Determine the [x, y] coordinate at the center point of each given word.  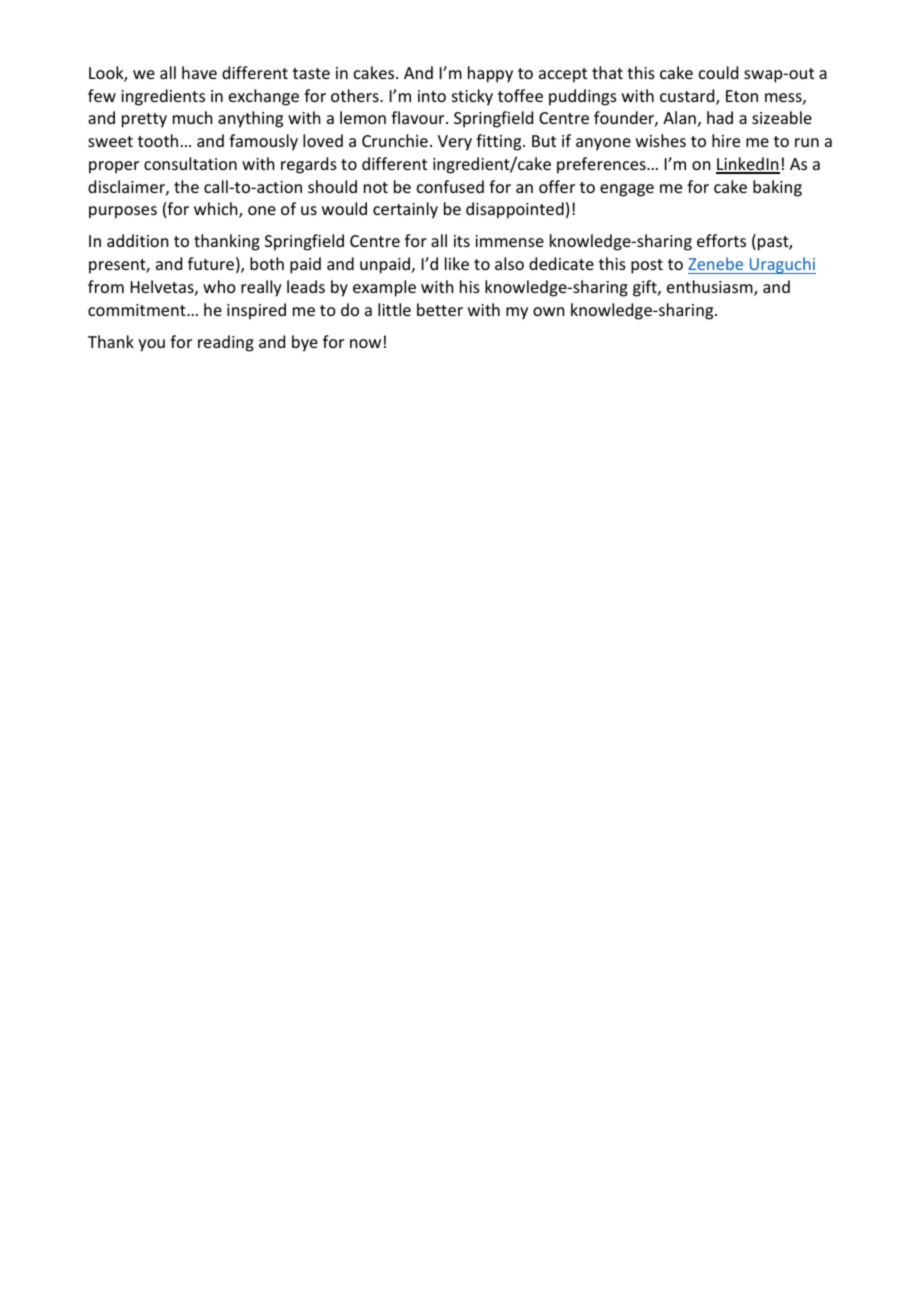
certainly [405, 210]
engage [627, 190]
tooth [158, 140]
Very [455, 143]
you [151, 345]
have [199, 72]
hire [726, 140]
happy [490, 74]
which [217, 210]
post [647, 266]
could [718, 72]
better [440, 309]
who [219, 286]
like [457, 263]
